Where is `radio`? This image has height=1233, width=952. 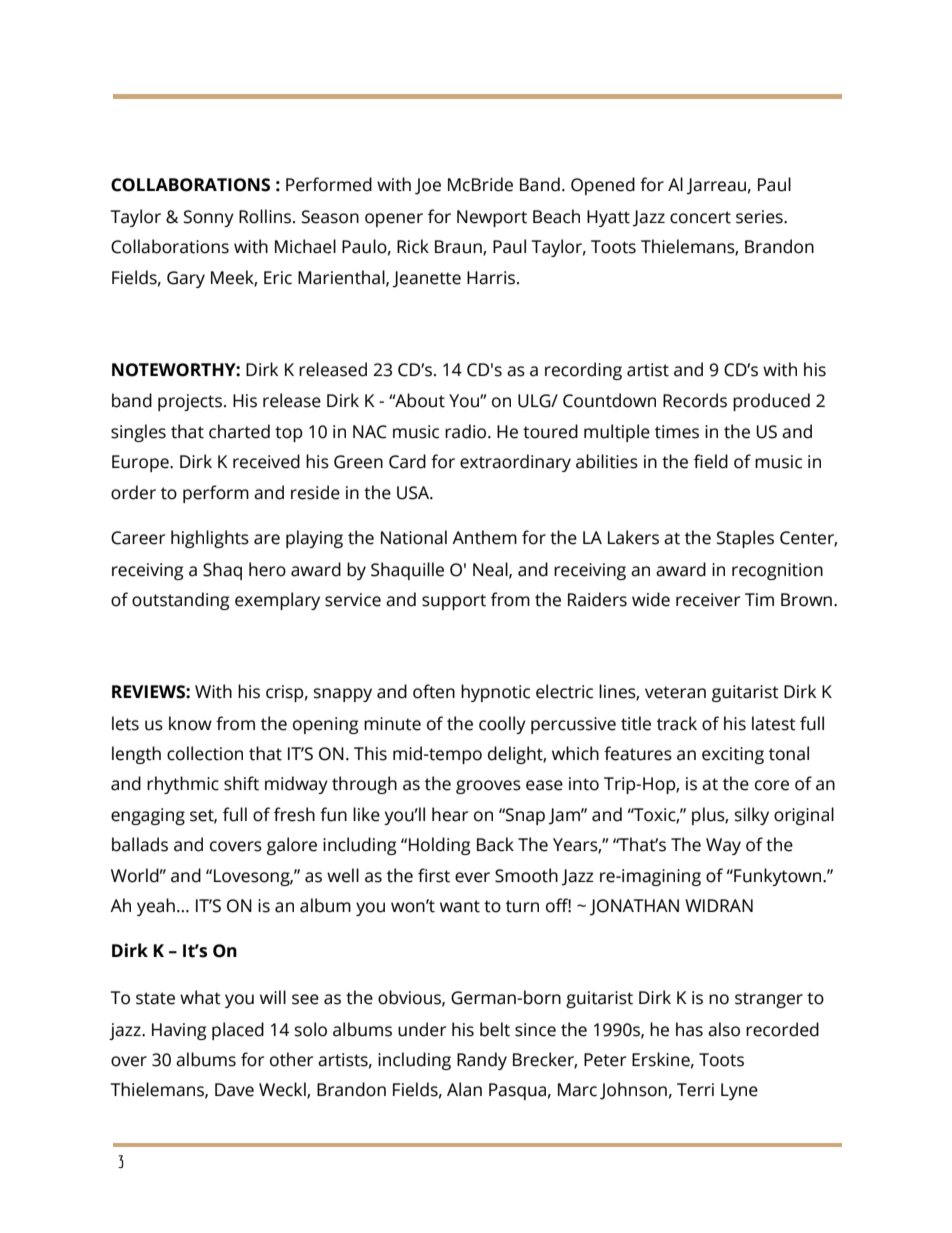
radio is located at coordinates (467, 431).
